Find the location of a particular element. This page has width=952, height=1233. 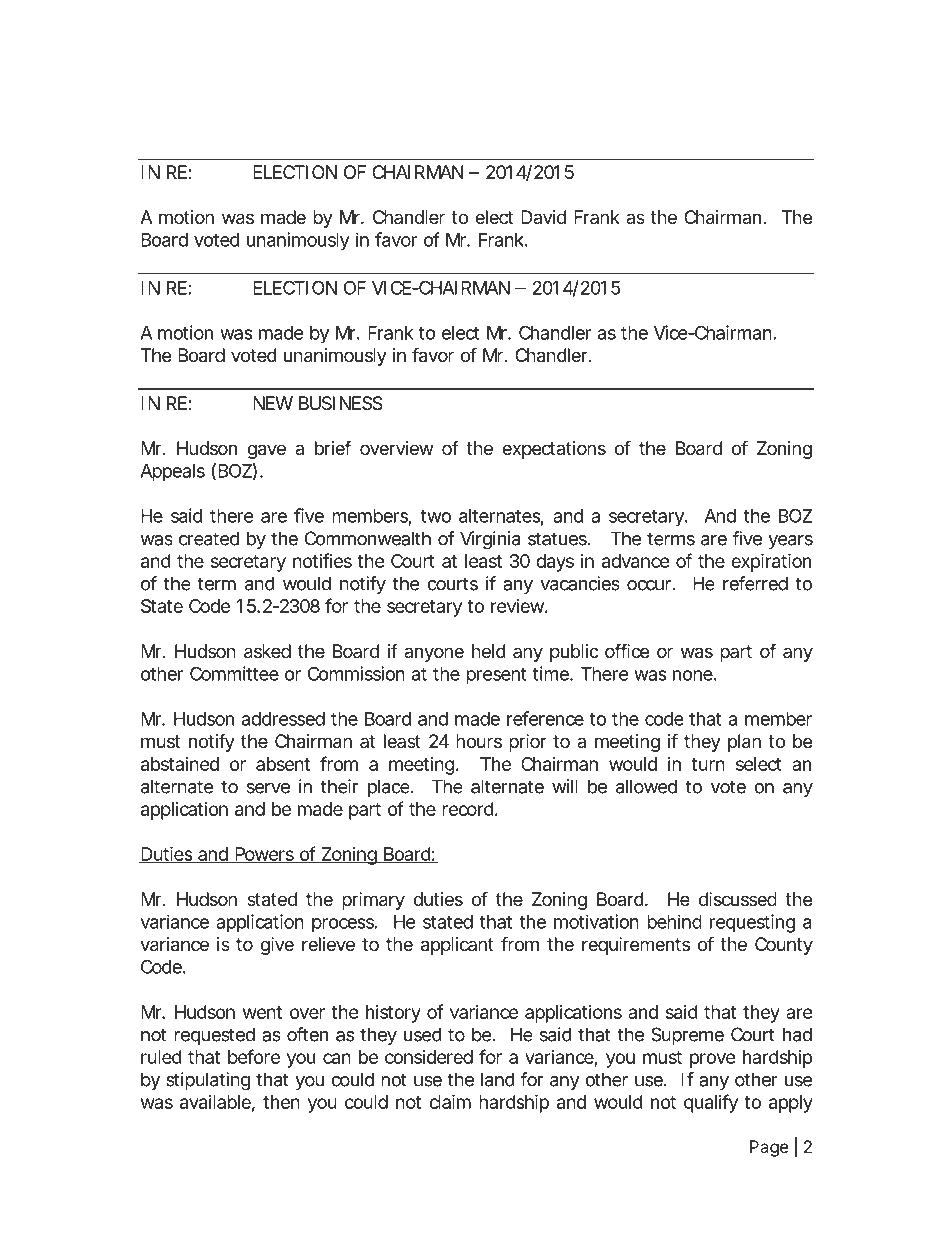

present is located at coordinates (496, 676).
